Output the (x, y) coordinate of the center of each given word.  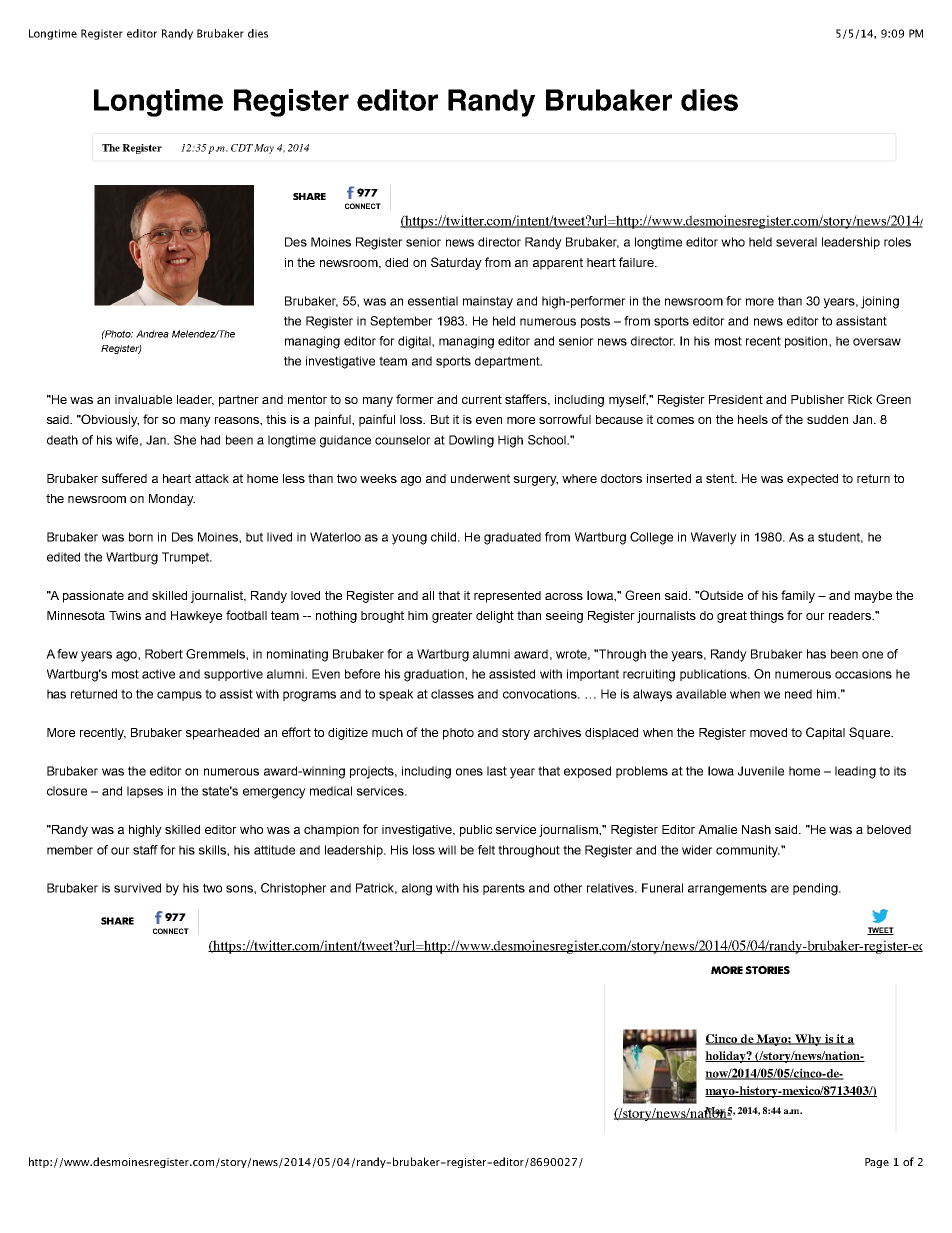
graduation (435, 675)
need (798, 694)
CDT (242, 148)
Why (808, 1040)
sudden (827, 419)
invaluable (143, 399)
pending (816, 889)
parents (504, 889)
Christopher (294, 889)
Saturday (456, 263)
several (796, 242)
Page (877, 1163)
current (482, 399)
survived (137, 888)
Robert (164, 654)
